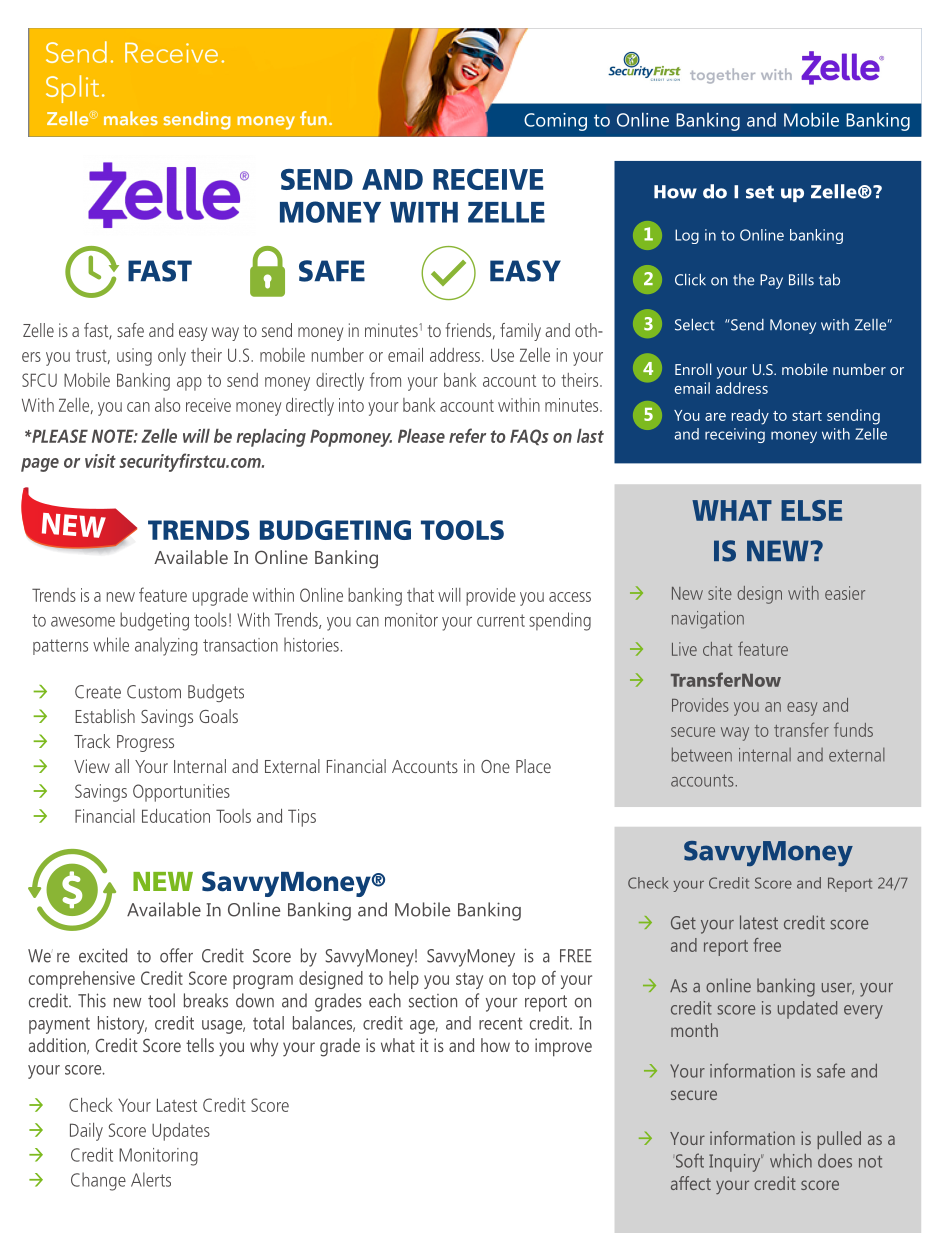 The image size is (952, 1233). I want to click on set, so click(760, 192).
